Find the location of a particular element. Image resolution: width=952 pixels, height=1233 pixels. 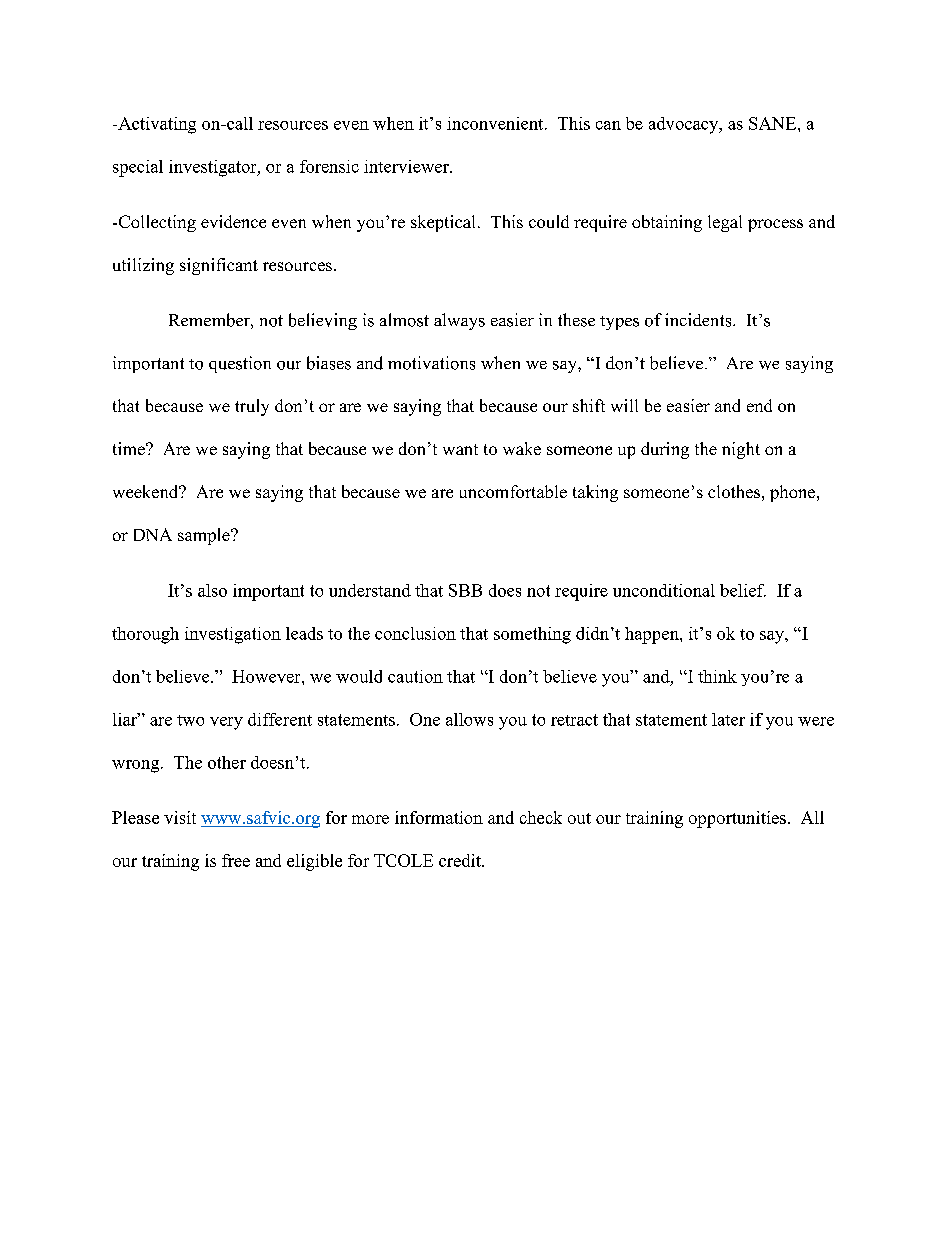

clothes is located at coordinates (734, 491).
